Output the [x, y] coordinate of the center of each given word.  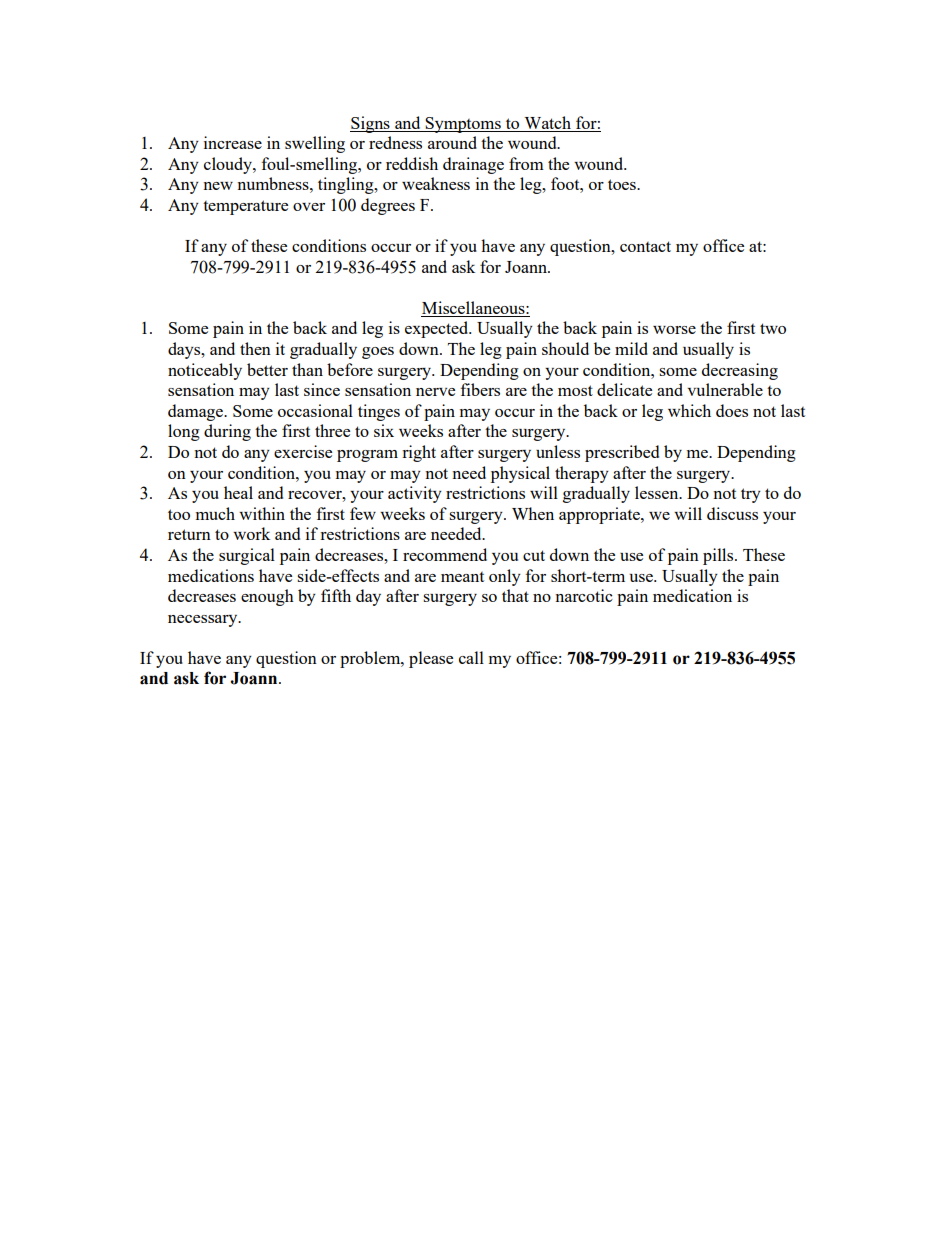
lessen [658, 492]
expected [438, 329]
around [452, 142]
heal [238, 492]
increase [233, 142]
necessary [204, 621]
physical [520, 474]
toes [623, 184]
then [255, 348]
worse [674, 330]
